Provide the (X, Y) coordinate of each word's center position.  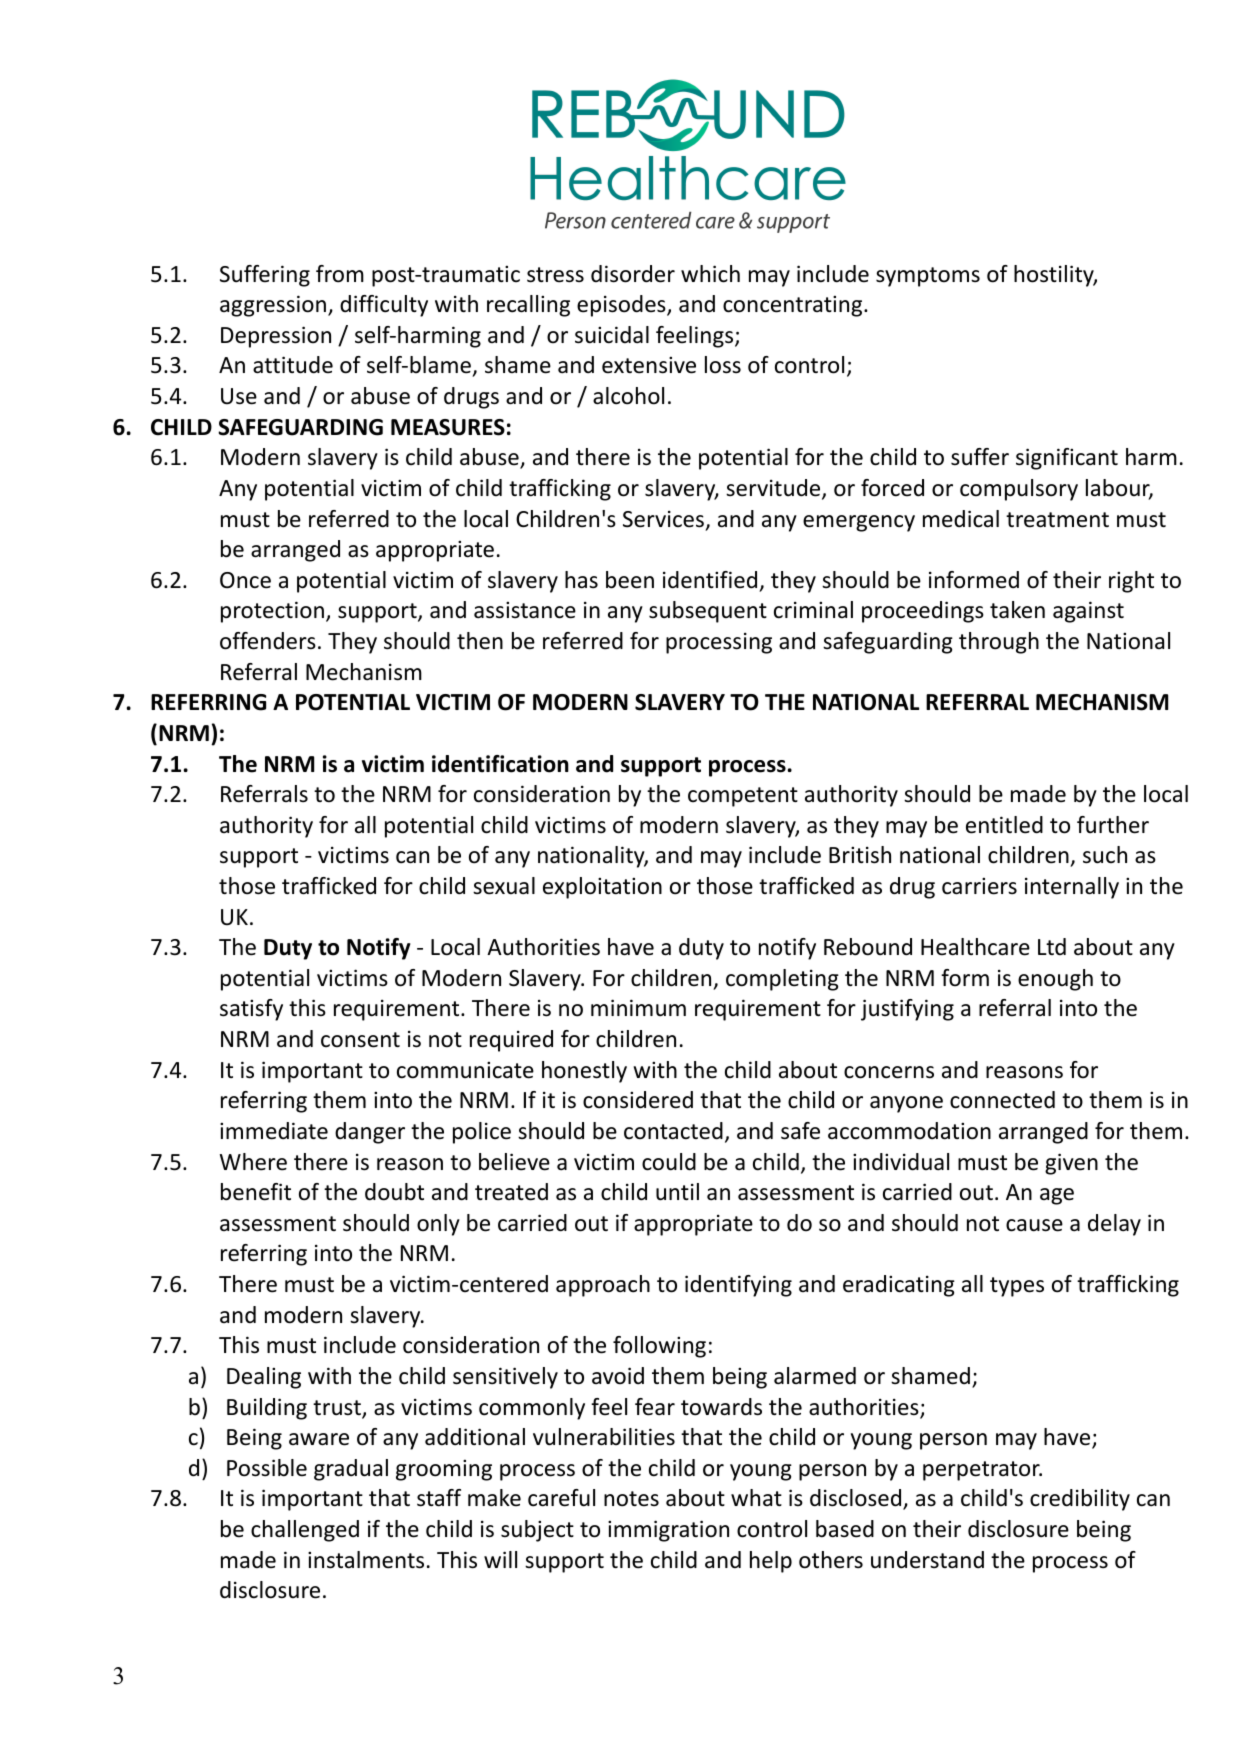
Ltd (1052, 947)
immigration (668, 1531)
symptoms (928, 277)
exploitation (602, 888)
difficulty (384, 306)
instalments (366, 1560)
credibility (1080, 1500)
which (710, 274)
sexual (504, 886)
